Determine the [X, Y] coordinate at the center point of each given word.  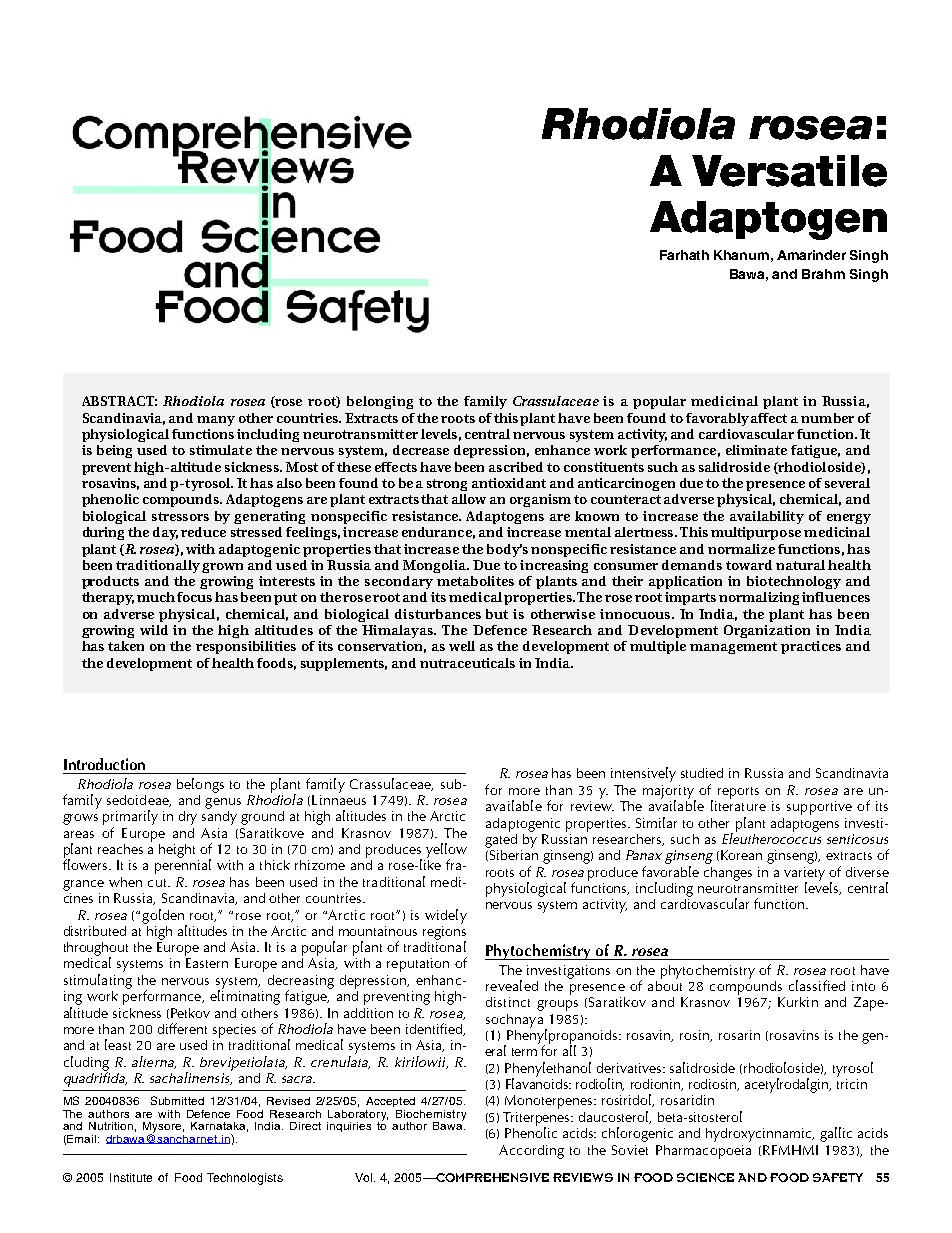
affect [769, 418]
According [531, 1152]
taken [126, 646]
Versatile [789, 171]
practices [811, 647]
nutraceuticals [467, 663]
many [216, 421]
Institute [131, 1177]
